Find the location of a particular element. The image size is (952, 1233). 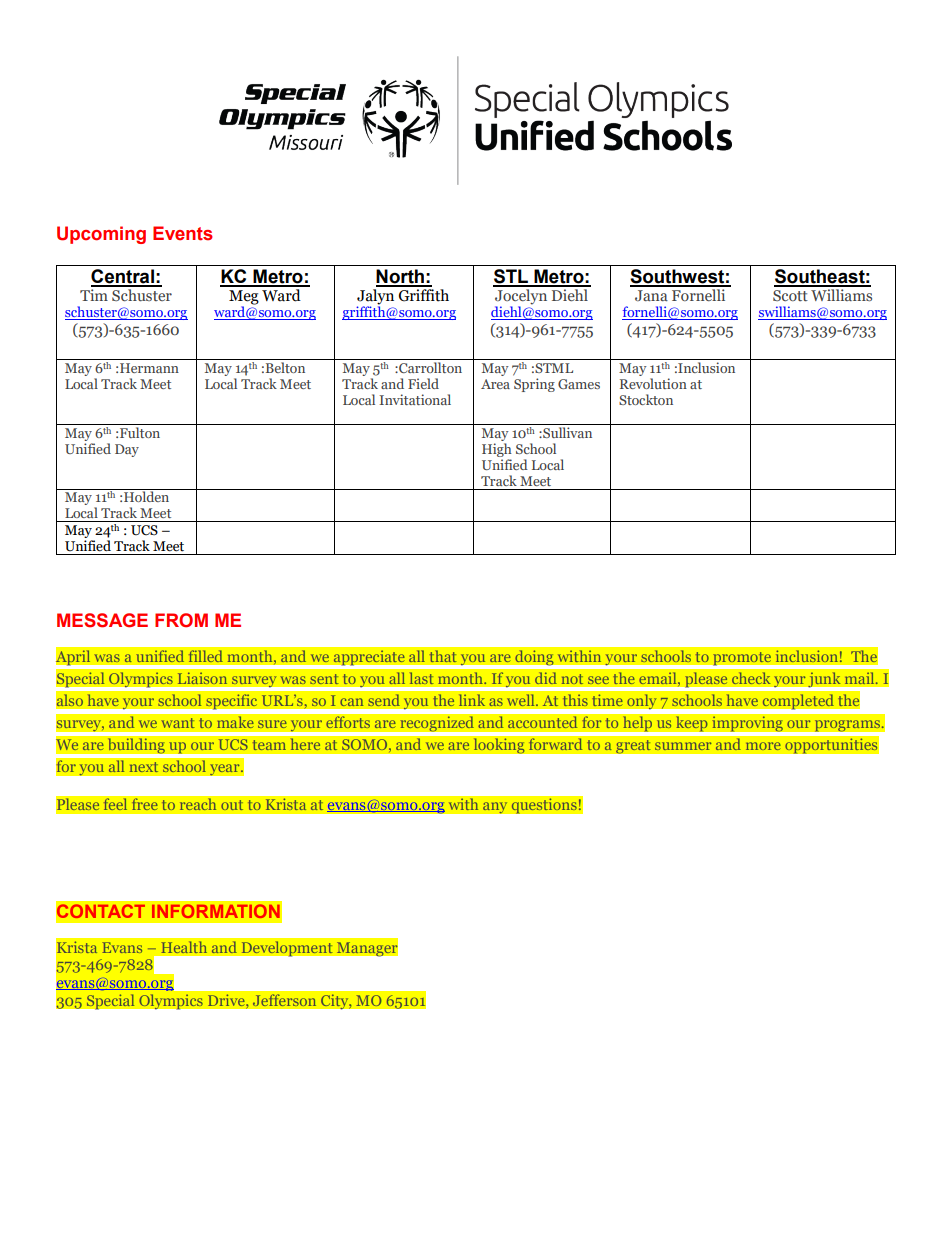

Jana is located at coordinates (651, 295).
